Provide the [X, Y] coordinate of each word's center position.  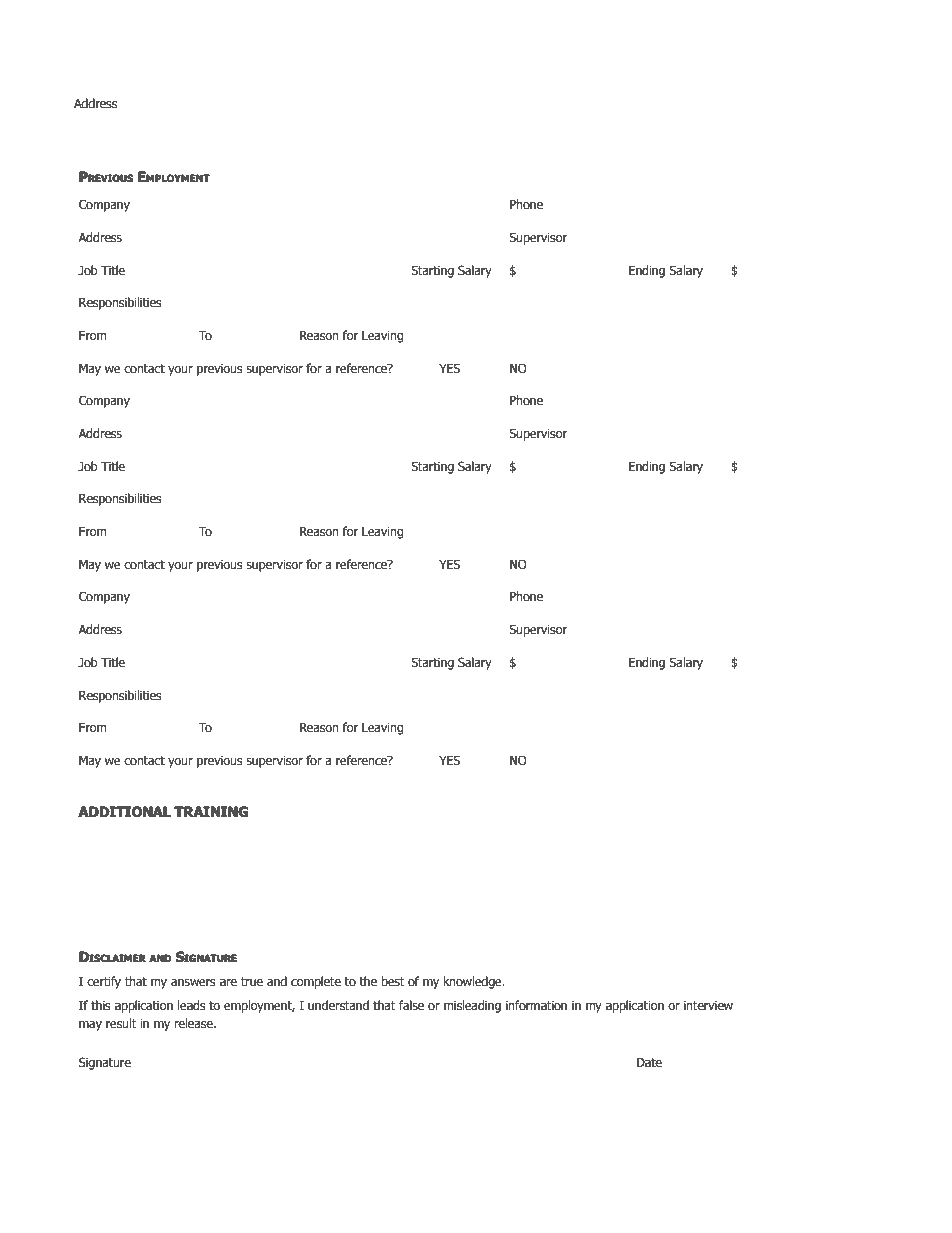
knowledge [473, 982]
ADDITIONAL [124, 811]
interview [708, 1005]
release [194, 1023]
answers [193, 982]
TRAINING [211, 811]
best [393, 981]
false [411, 1005]
